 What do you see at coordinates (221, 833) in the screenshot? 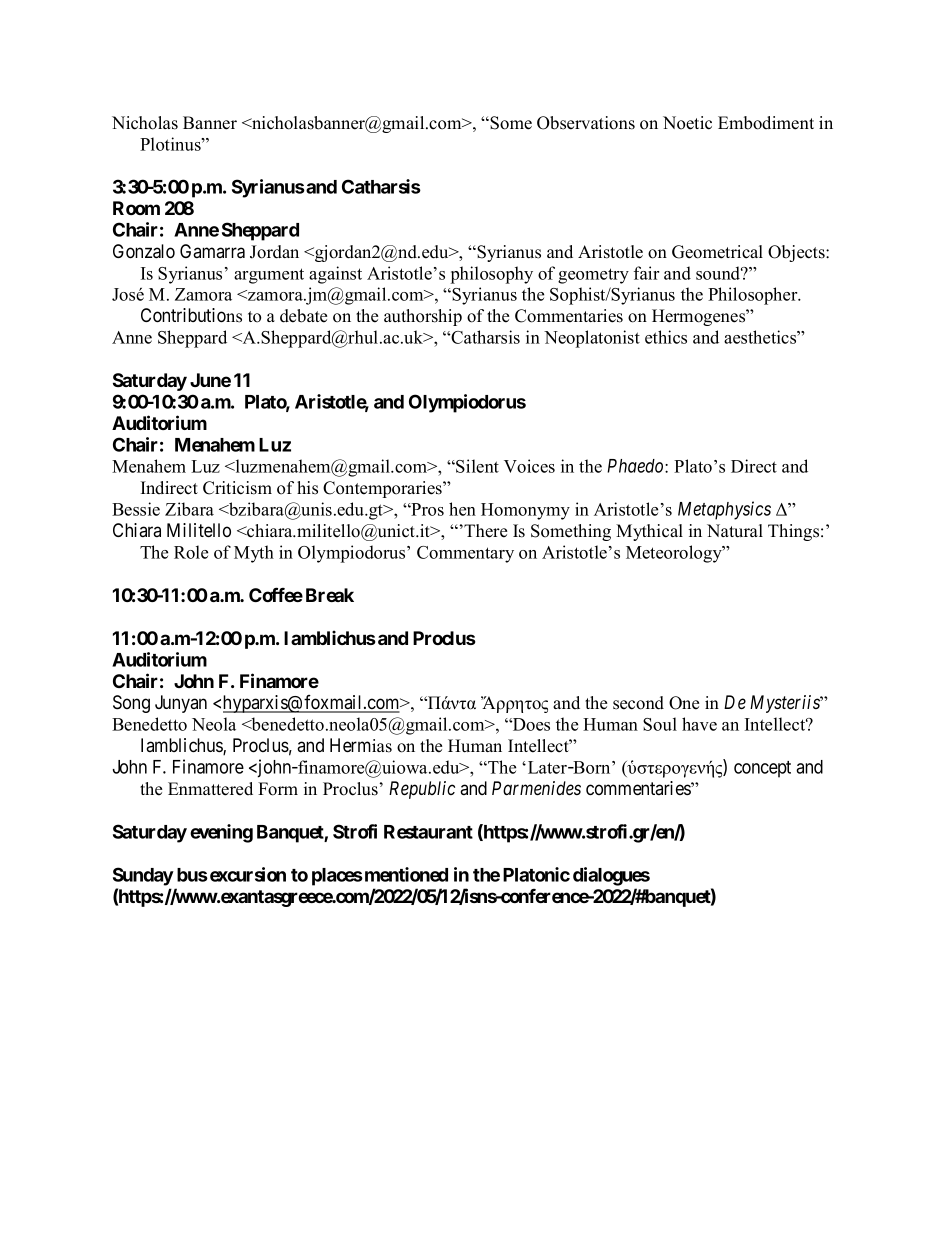
I see `evening` at bounding box center [221, 833].
